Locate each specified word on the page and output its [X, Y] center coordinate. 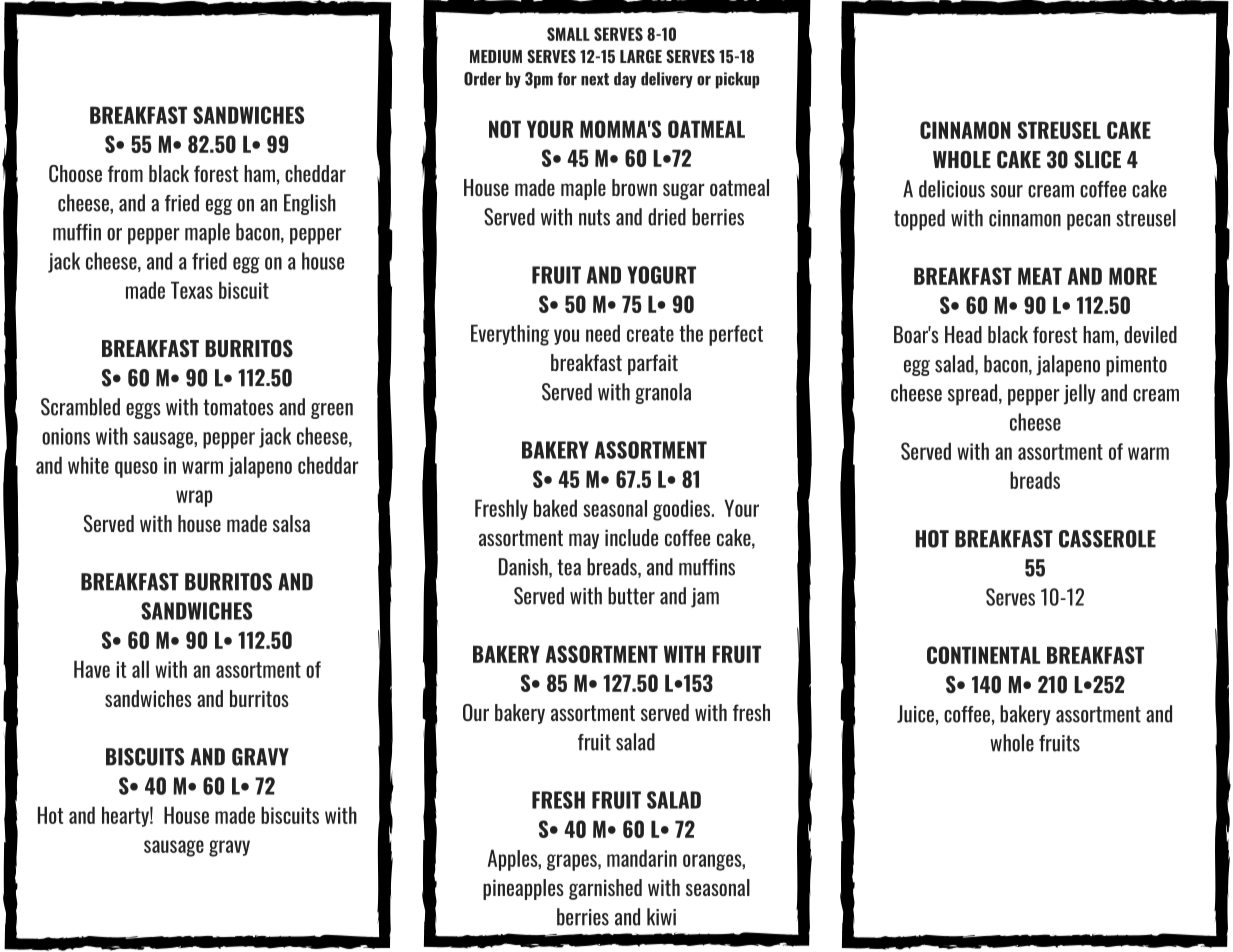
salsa [291, 523]
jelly [1080, 394]
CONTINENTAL [983, 655]
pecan [1088, 222]
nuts [594, 217]
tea [569, 567]
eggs [143, 411]
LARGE [641, 56]
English [310, 204]
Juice [915, 714]
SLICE [1097, 160]
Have [92, 669]
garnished [605, 889]
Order [482, 79]
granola [663, 393]
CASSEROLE [1107, 539]
